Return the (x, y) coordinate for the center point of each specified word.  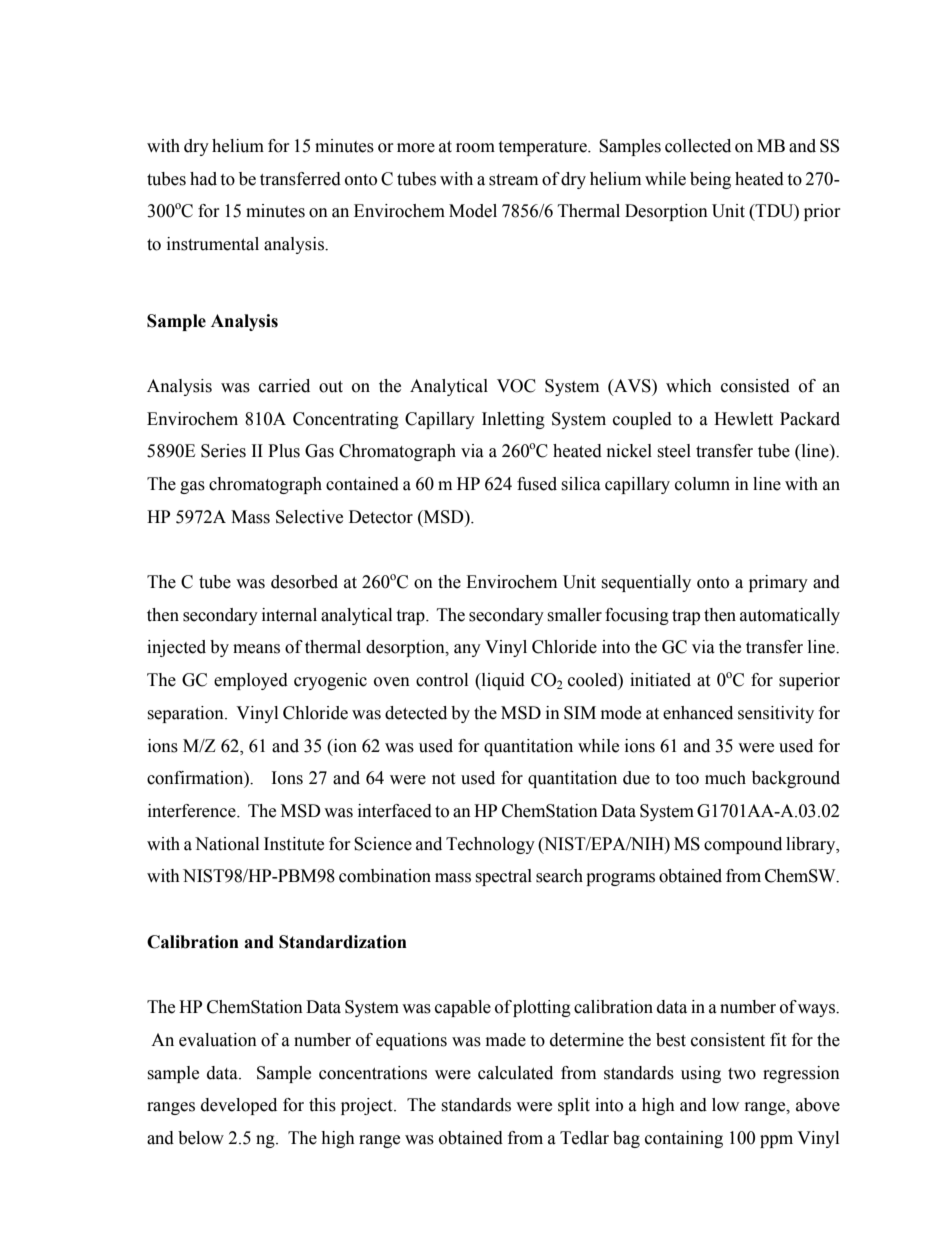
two (742, 1074)
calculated (515, 1073)
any (467, 650)
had (203, 179)
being (710, 180)
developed (239, 1106)
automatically (790, 616)
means (256, 649)
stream (513, 180)
